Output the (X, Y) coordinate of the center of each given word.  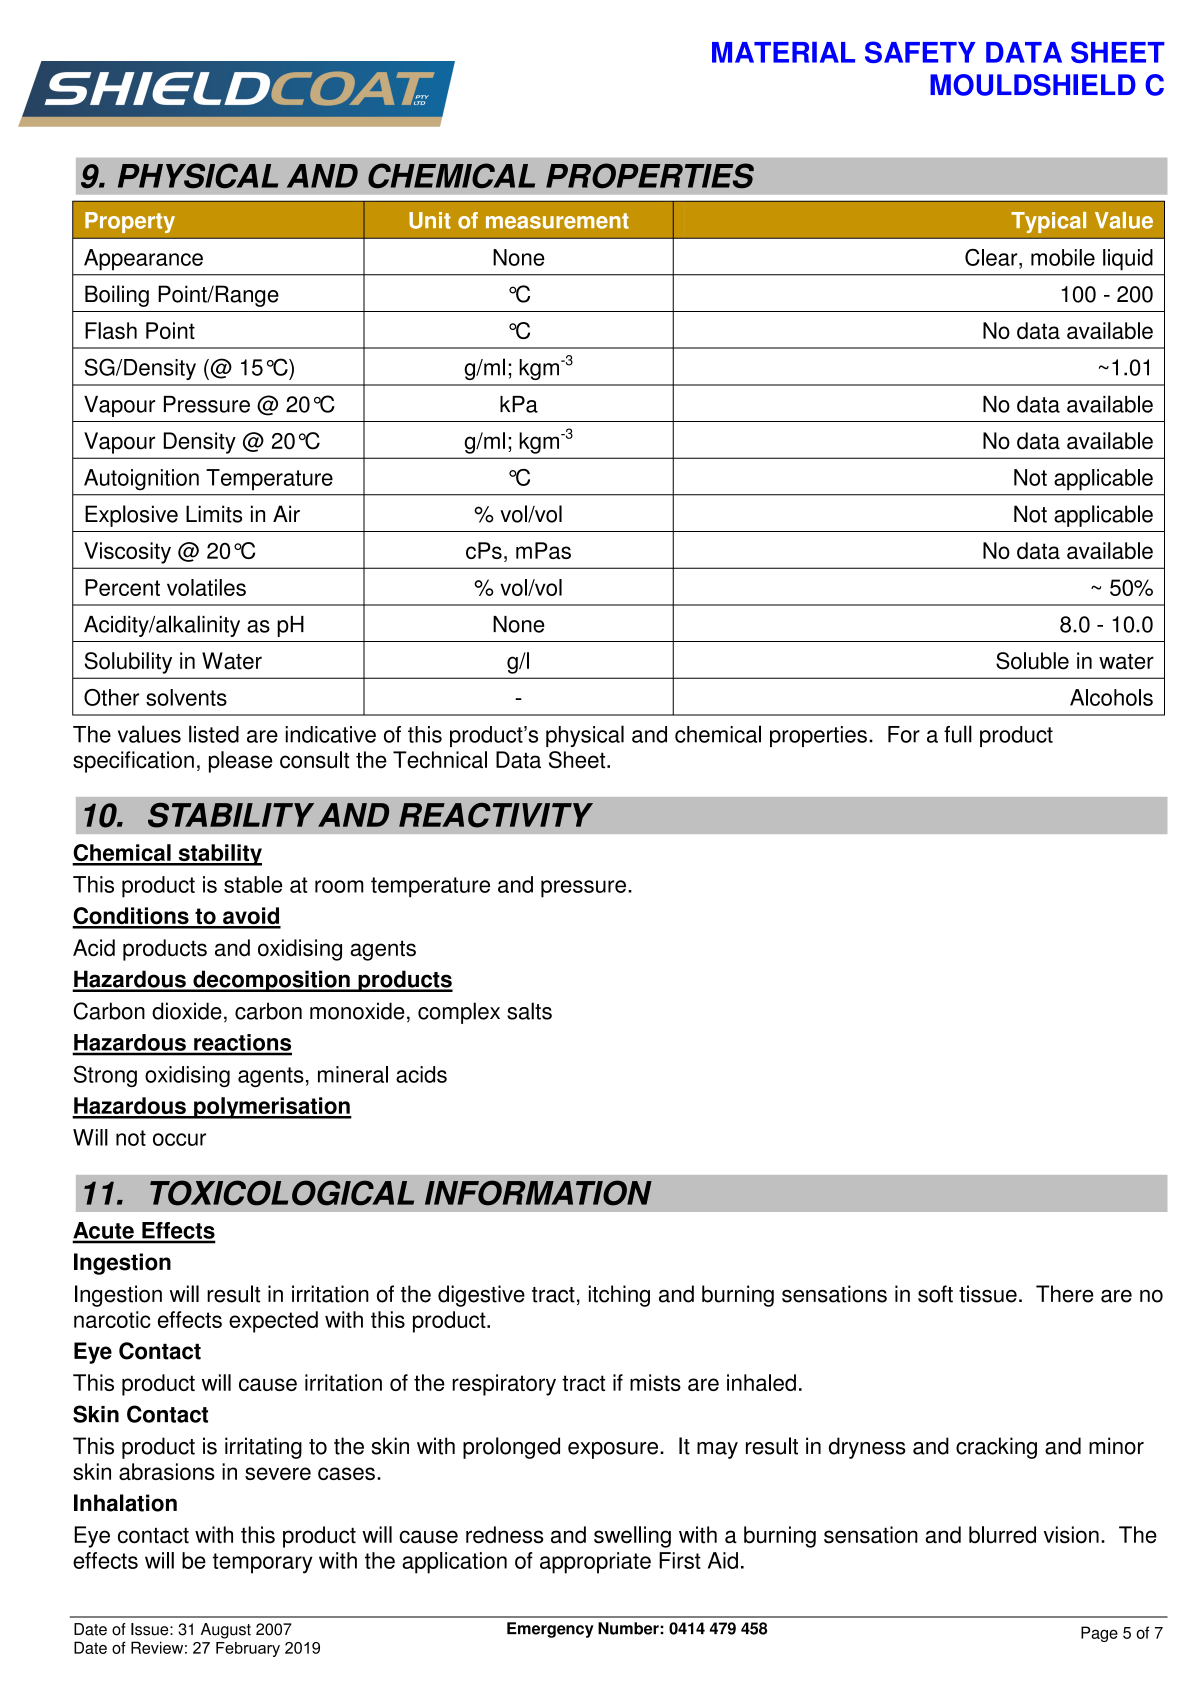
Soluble (1032, 661)
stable (253, 884)
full (958, 734)
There (1065, 1294)
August (226, 1631)
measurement (557, 221)
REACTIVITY (496, 815)
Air (286, 513)
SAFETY (920, 52)
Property (130, 222)
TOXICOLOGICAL (282, 1193)
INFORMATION (538, 1193)
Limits (214, 514)
